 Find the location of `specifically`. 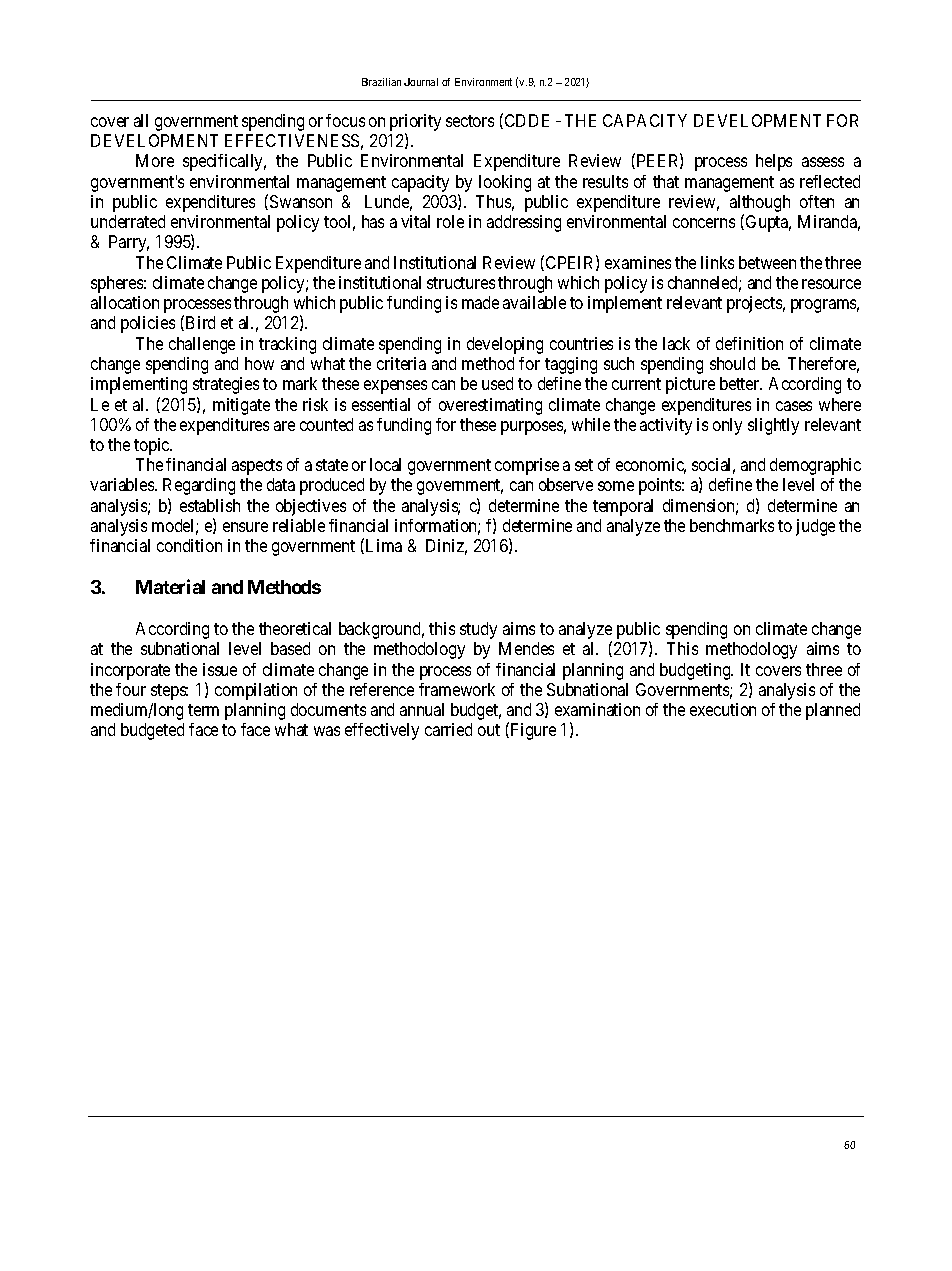

specifically is located at coordinates (224, 162).
